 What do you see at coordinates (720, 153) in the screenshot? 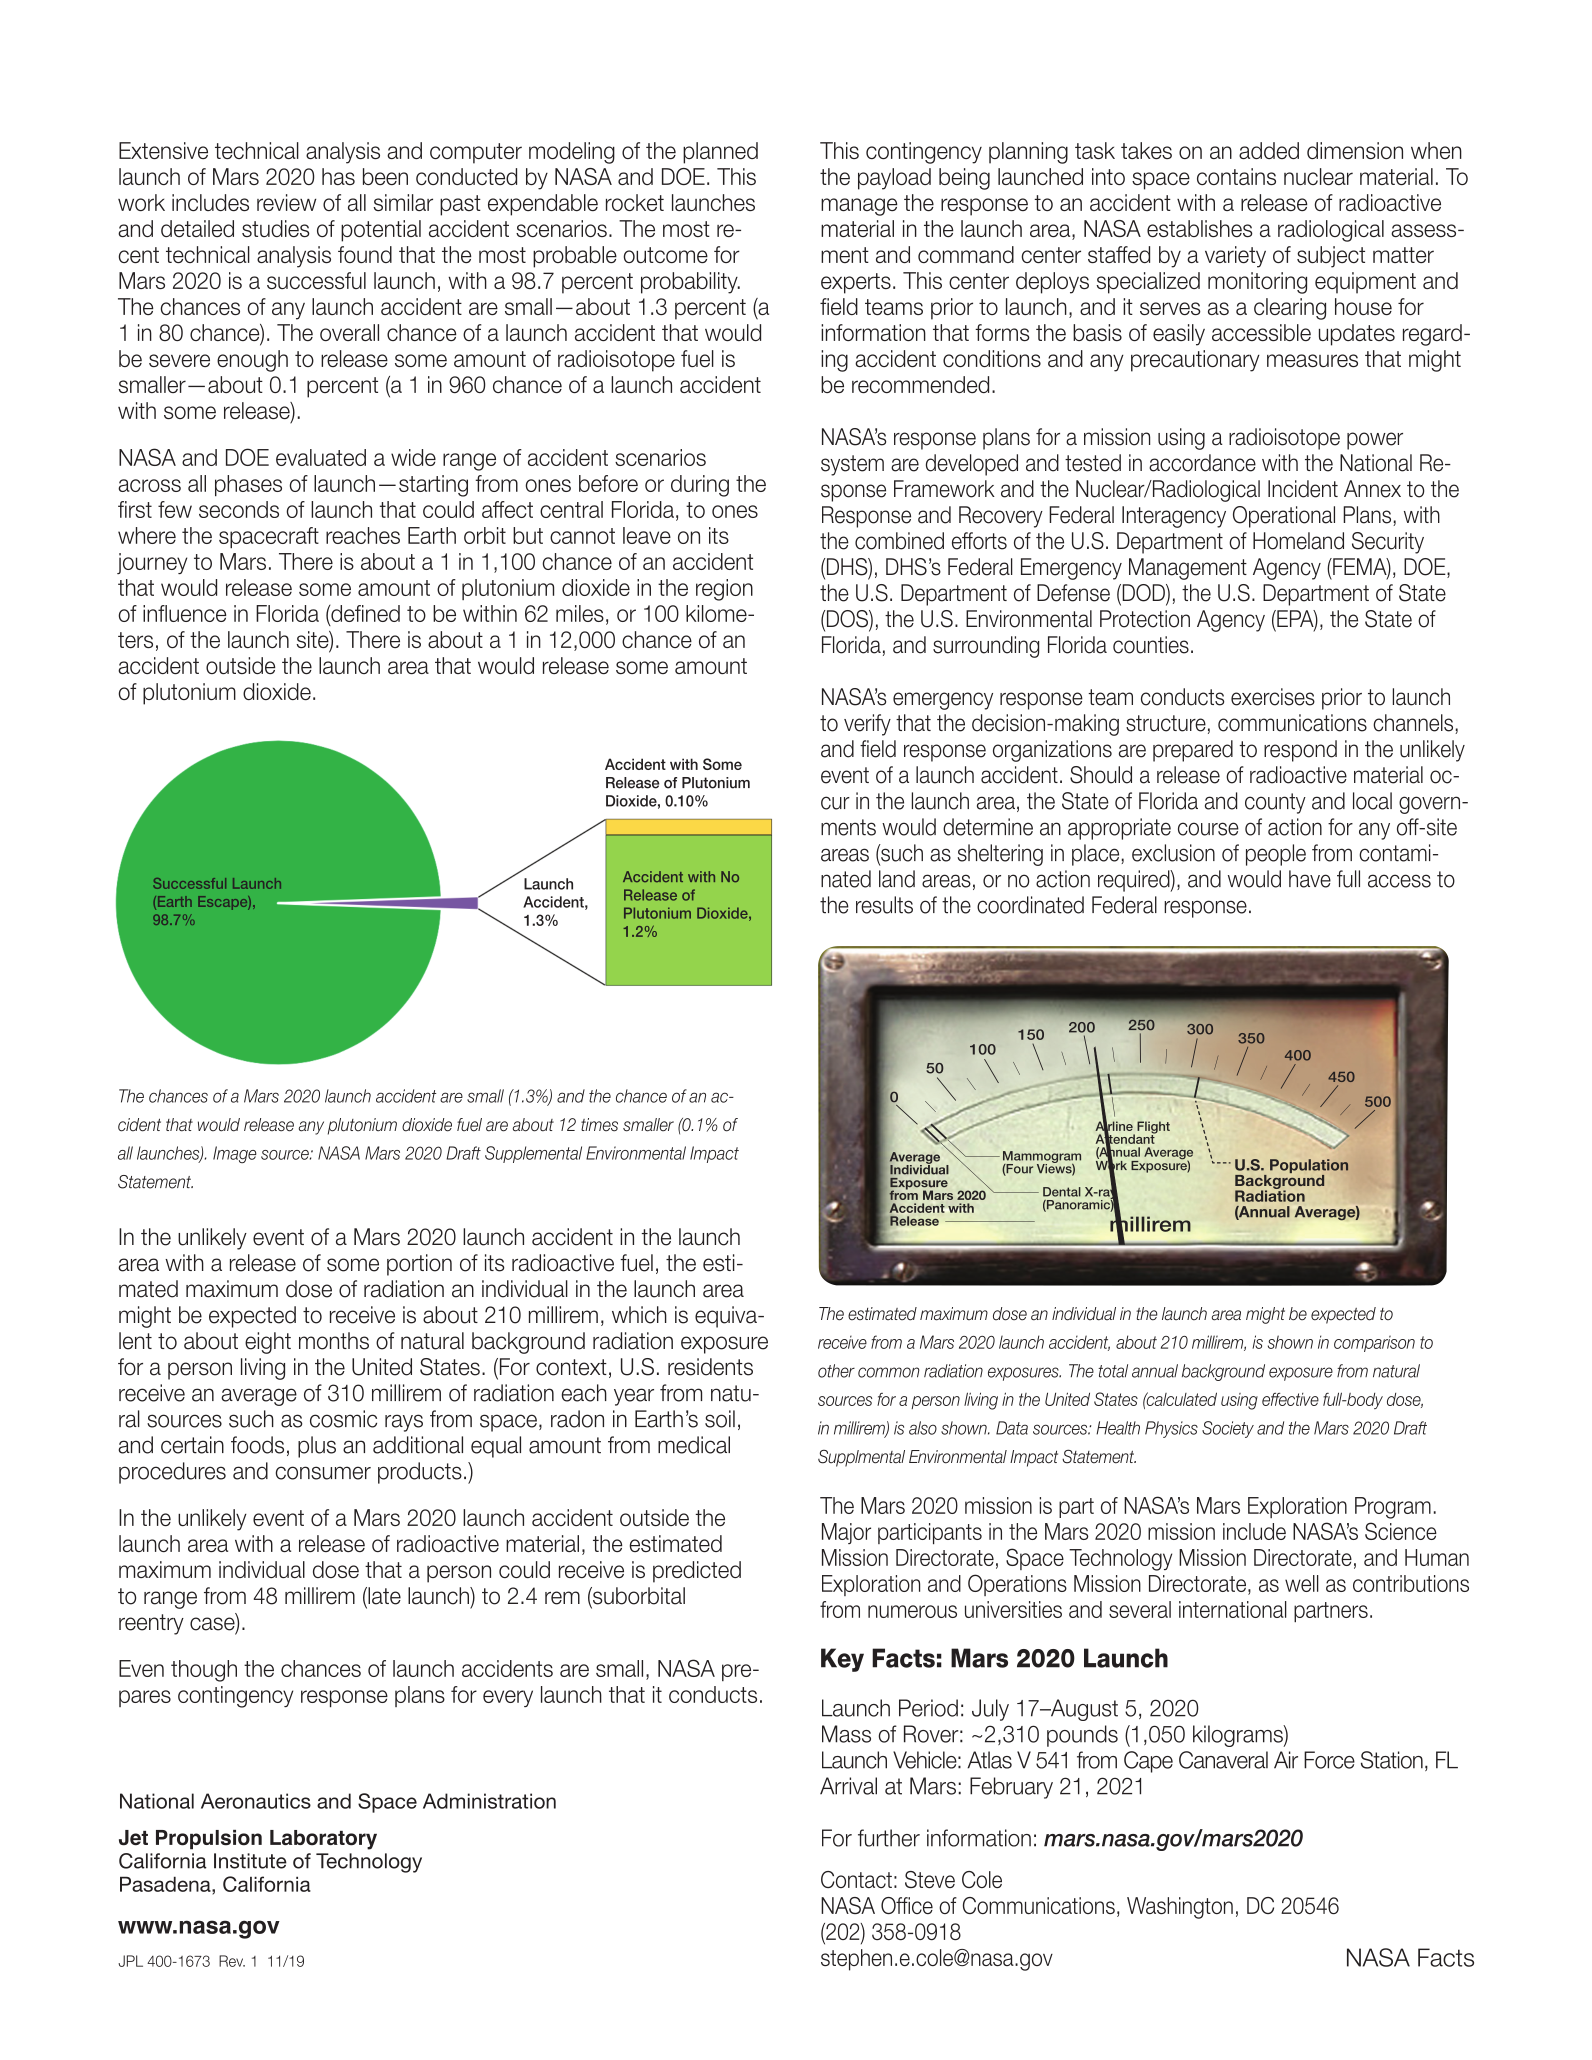
I see `planned` at bounding box center [720, 153].
